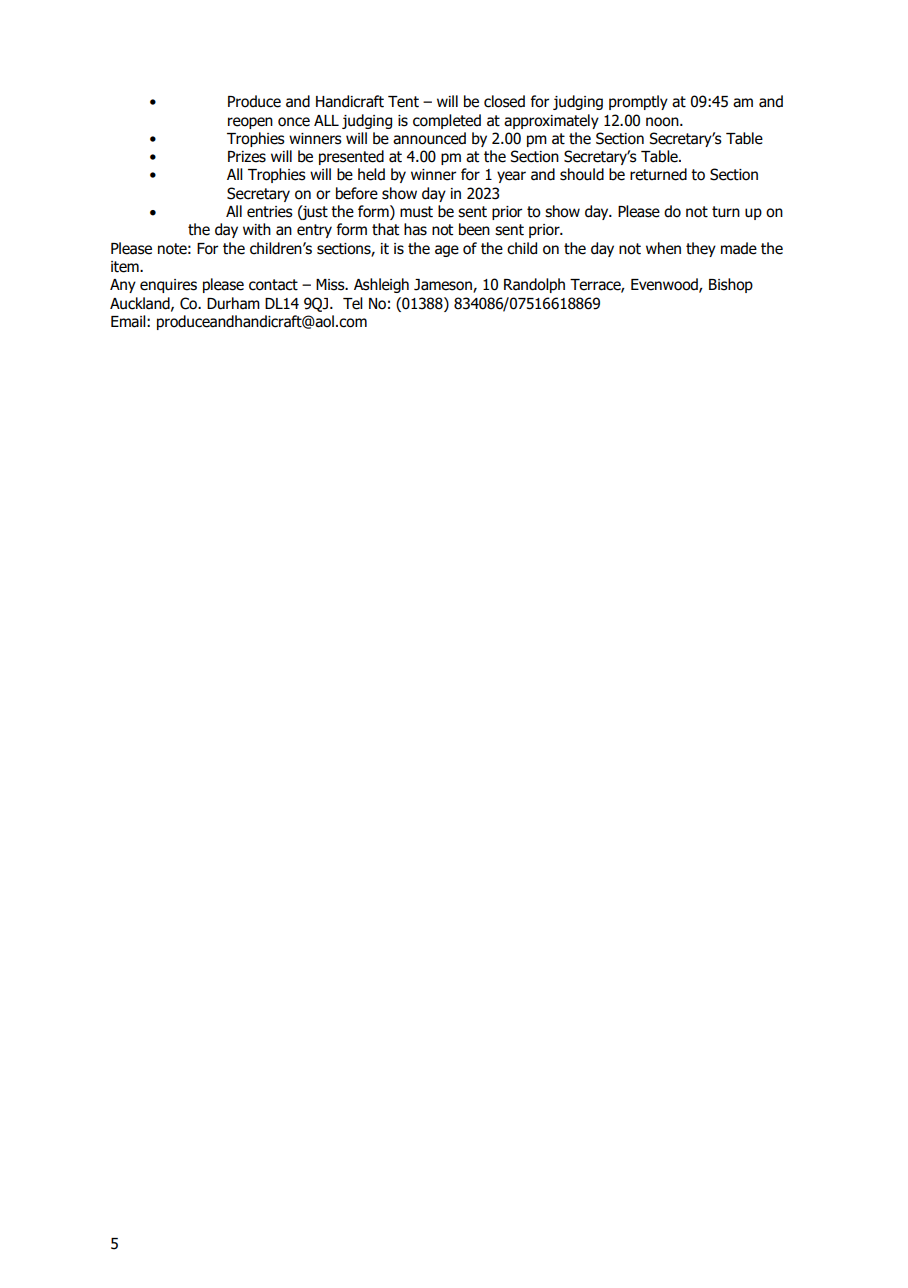 This screenshot has height=1288, width=908. Describe the element at coordinates (447, 251) in the screenshot. I see `age` at that location.
